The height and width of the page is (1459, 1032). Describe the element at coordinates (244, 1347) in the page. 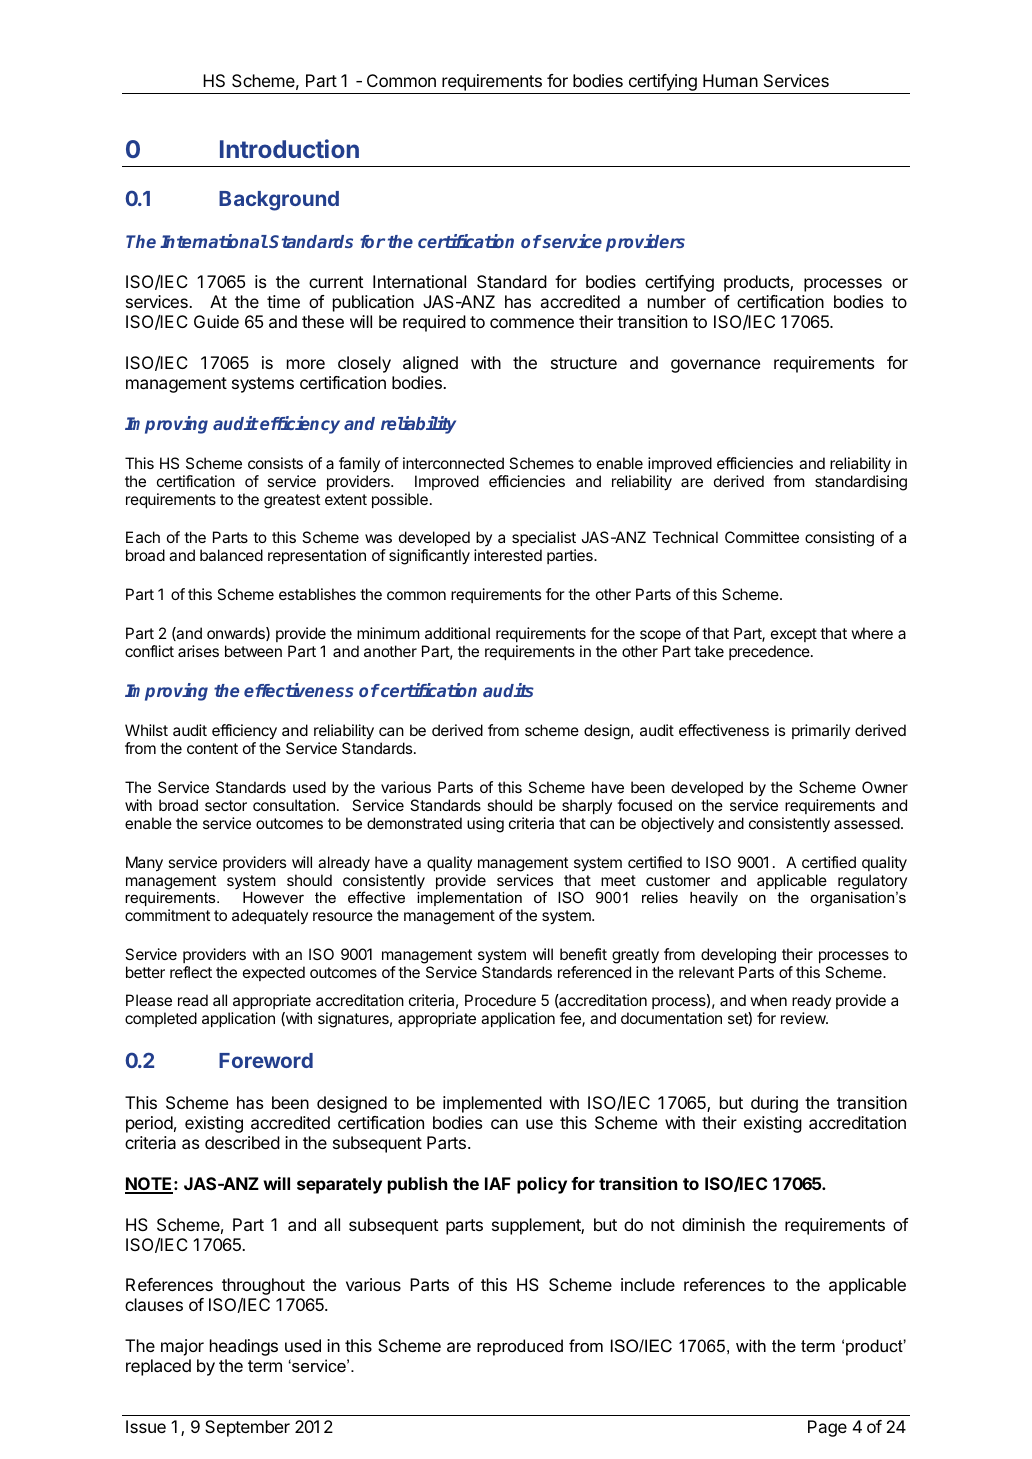

I see `headings` at that location.
